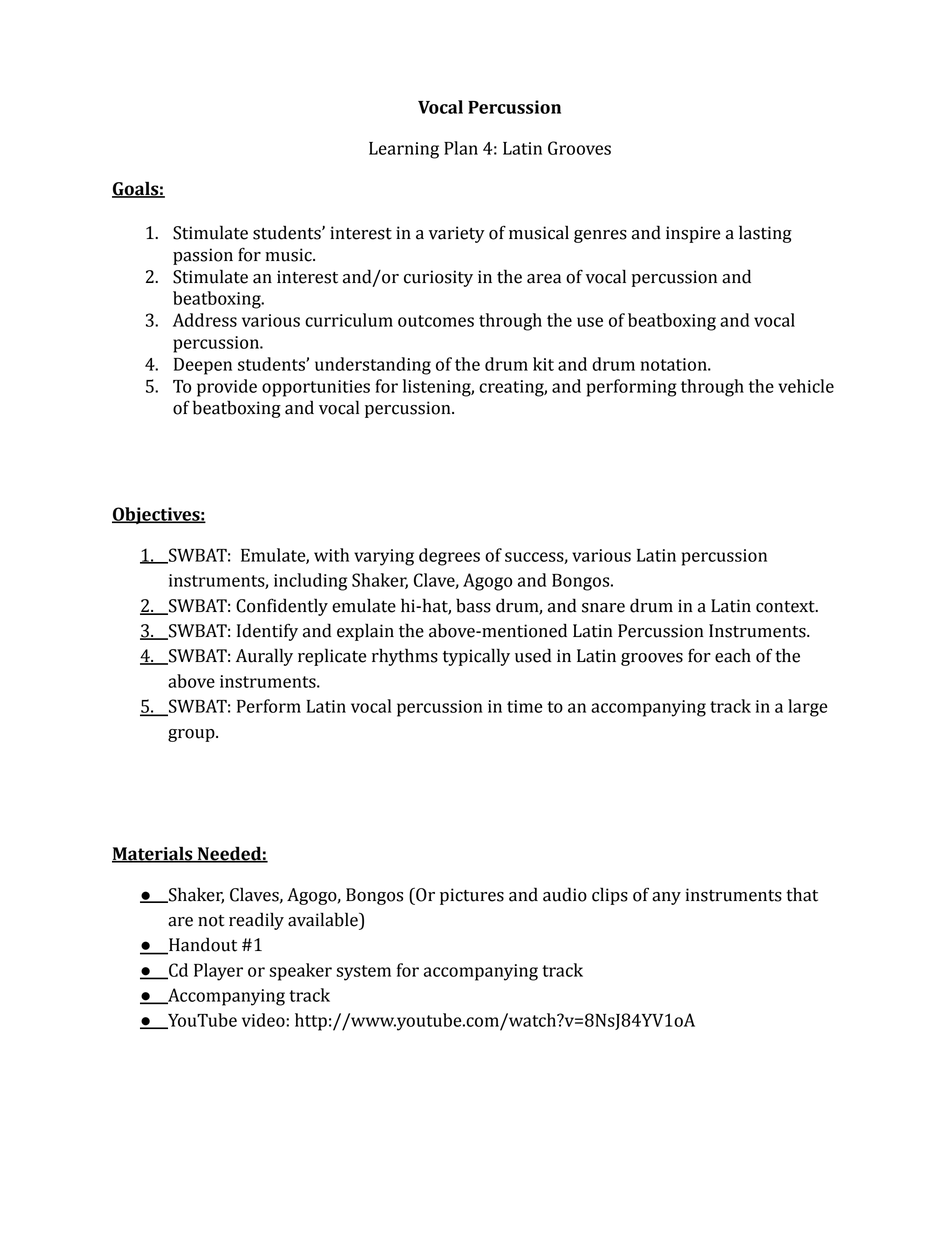  Describe the element at coordinates (525, 706) in the screenshot. I see `time` at that location.
